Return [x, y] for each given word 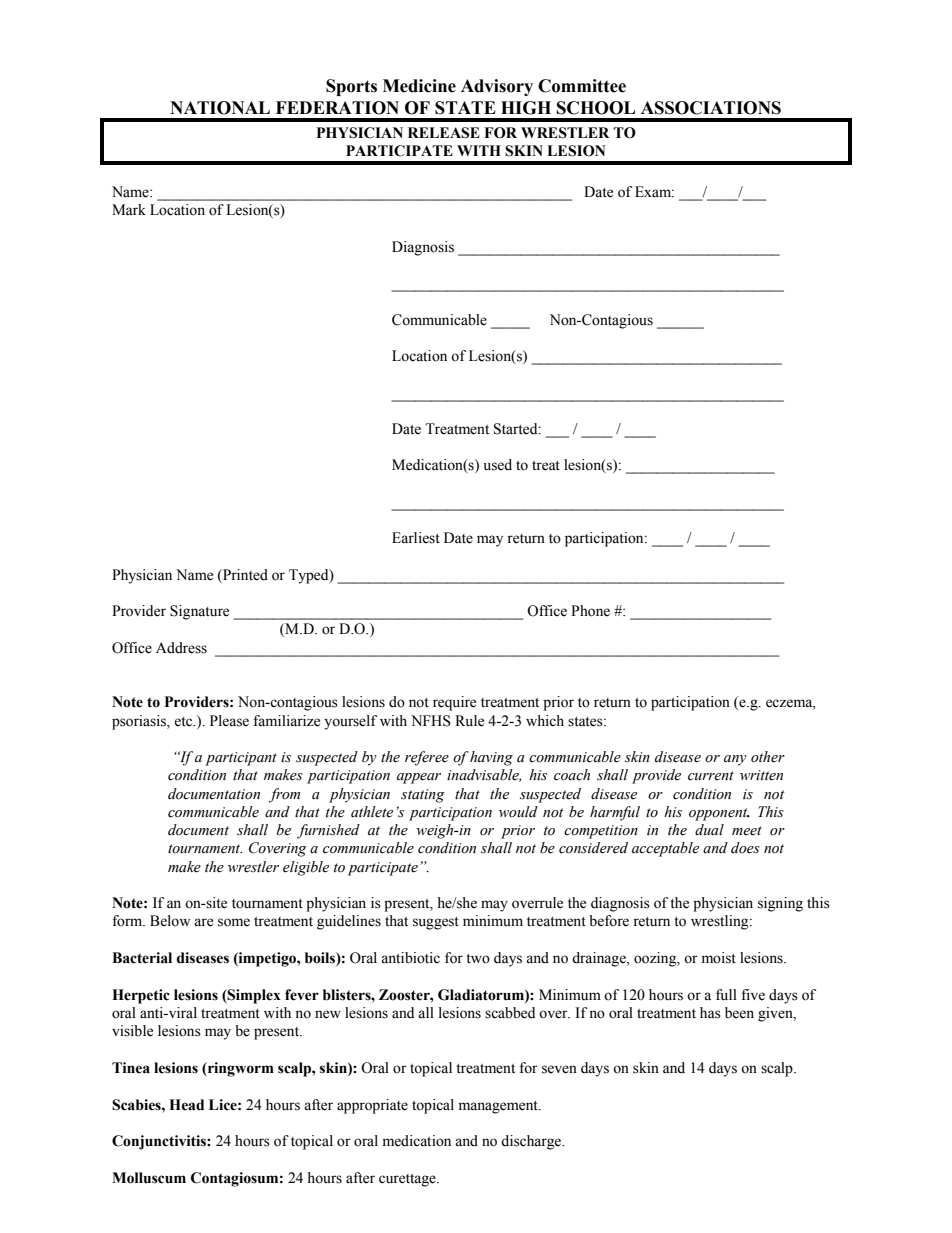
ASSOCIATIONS [711, 108]
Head [186, 1105]
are [203, 922]
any [735, 760]
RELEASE [444, 133]
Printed [244, 575]
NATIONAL [220, 108]
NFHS [431, 721]
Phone [590, 611]
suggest [436, 923]
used [498, 465]
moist [719, 958]
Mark [129, 209]
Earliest [416, 538]
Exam [654, 191]
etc [184, 722]
